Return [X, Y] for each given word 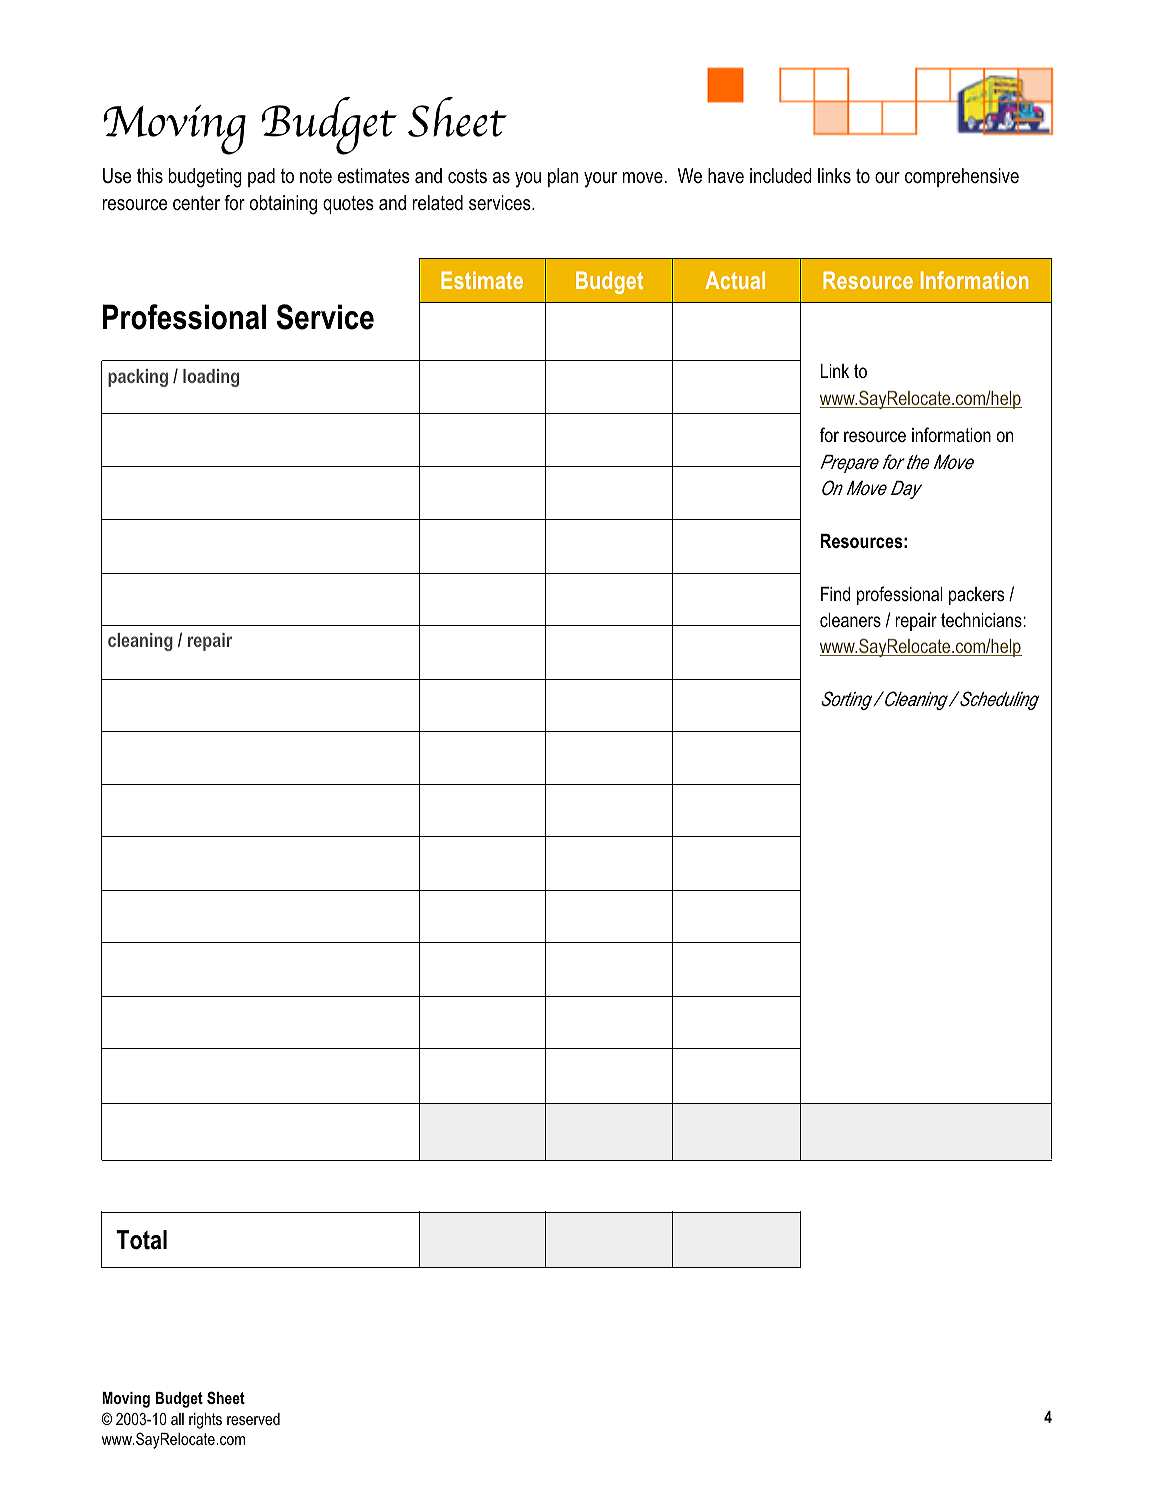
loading [211, 378]
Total [141, 1240]
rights [205, 1421]
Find [835, 594]
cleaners [850, 620]
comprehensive [962, 177]
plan [563, 177]
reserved [253, 1419]
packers [976, 596]
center [196, 203]
